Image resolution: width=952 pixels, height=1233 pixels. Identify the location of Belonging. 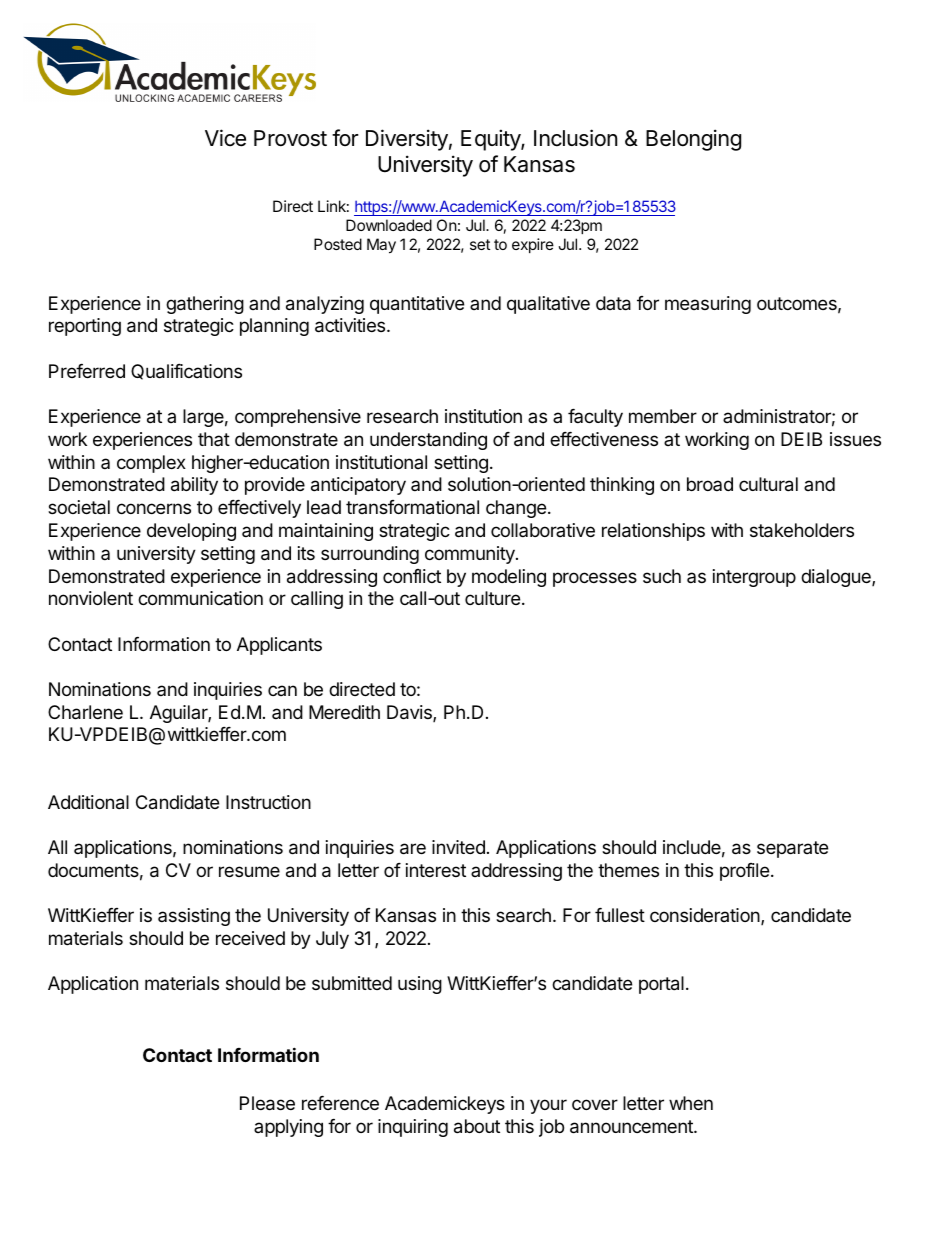
(693, 140).
